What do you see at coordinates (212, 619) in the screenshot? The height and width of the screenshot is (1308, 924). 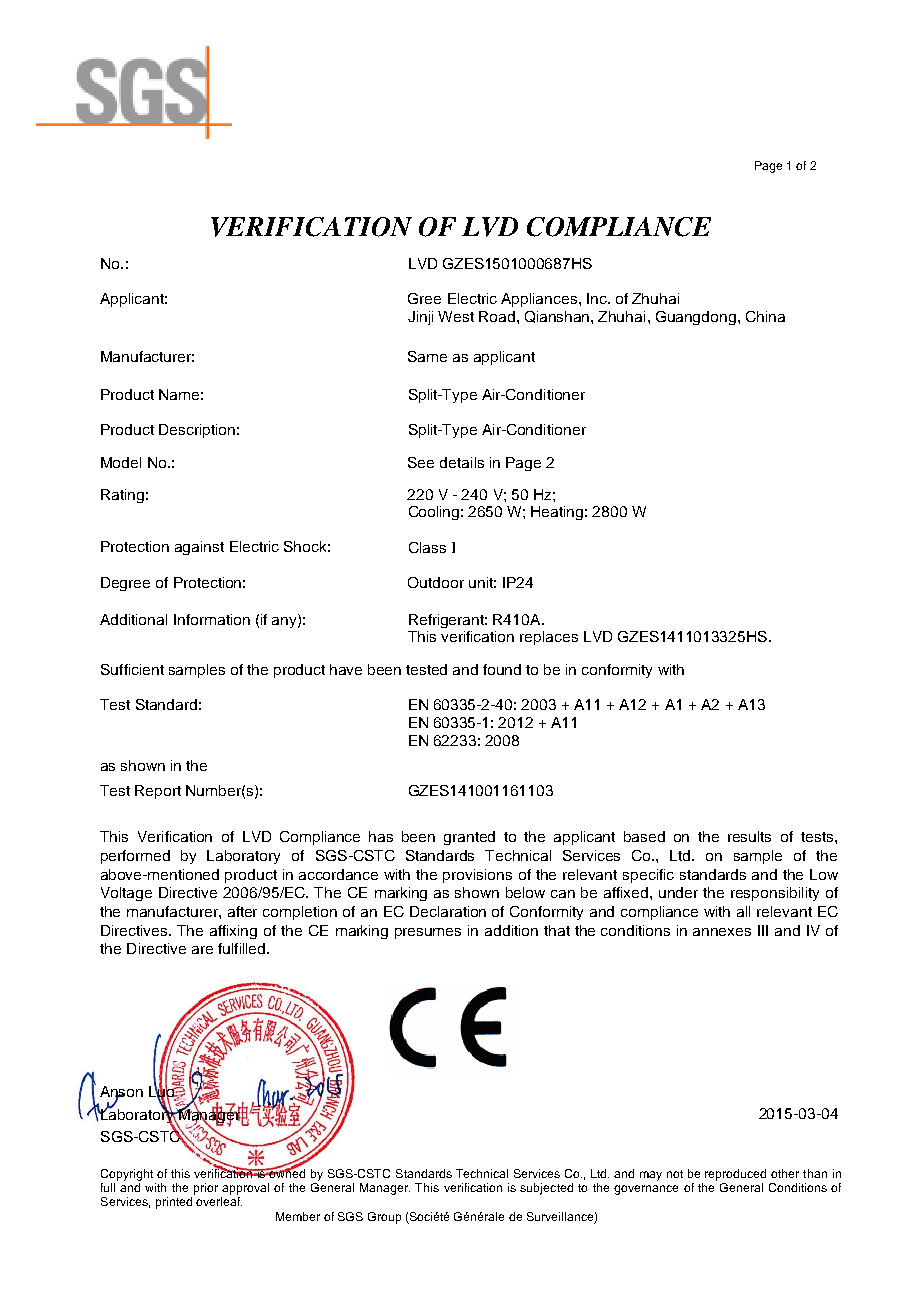 I see `Information` at bounding box center [212, 619].
